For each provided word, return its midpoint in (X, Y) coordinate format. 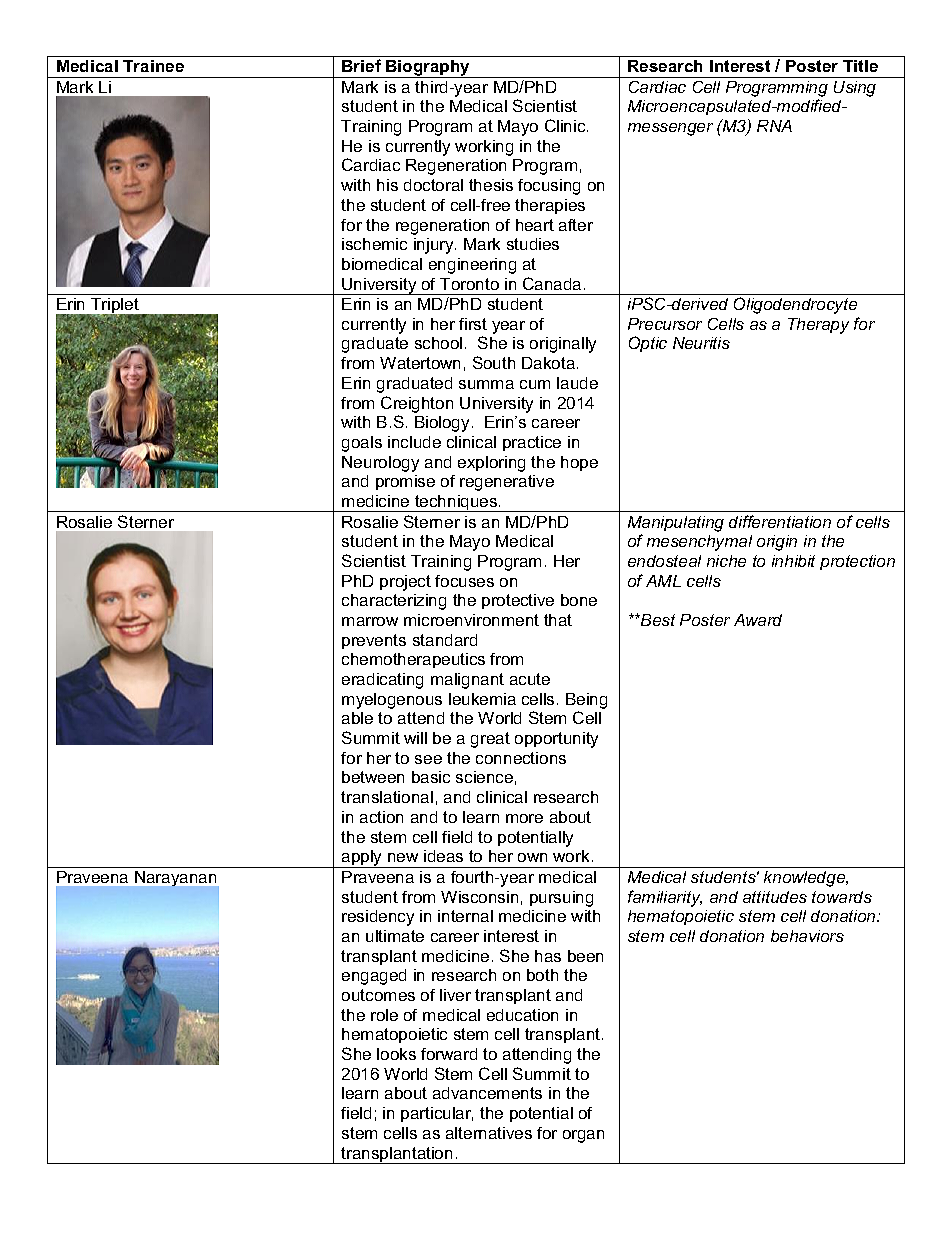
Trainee (153, 66)
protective (518, 601)
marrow (370, 621)
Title (860, 66)
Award (758, 620)
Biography (428, 69)
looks (396, 1054)
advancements (487, 1093)
